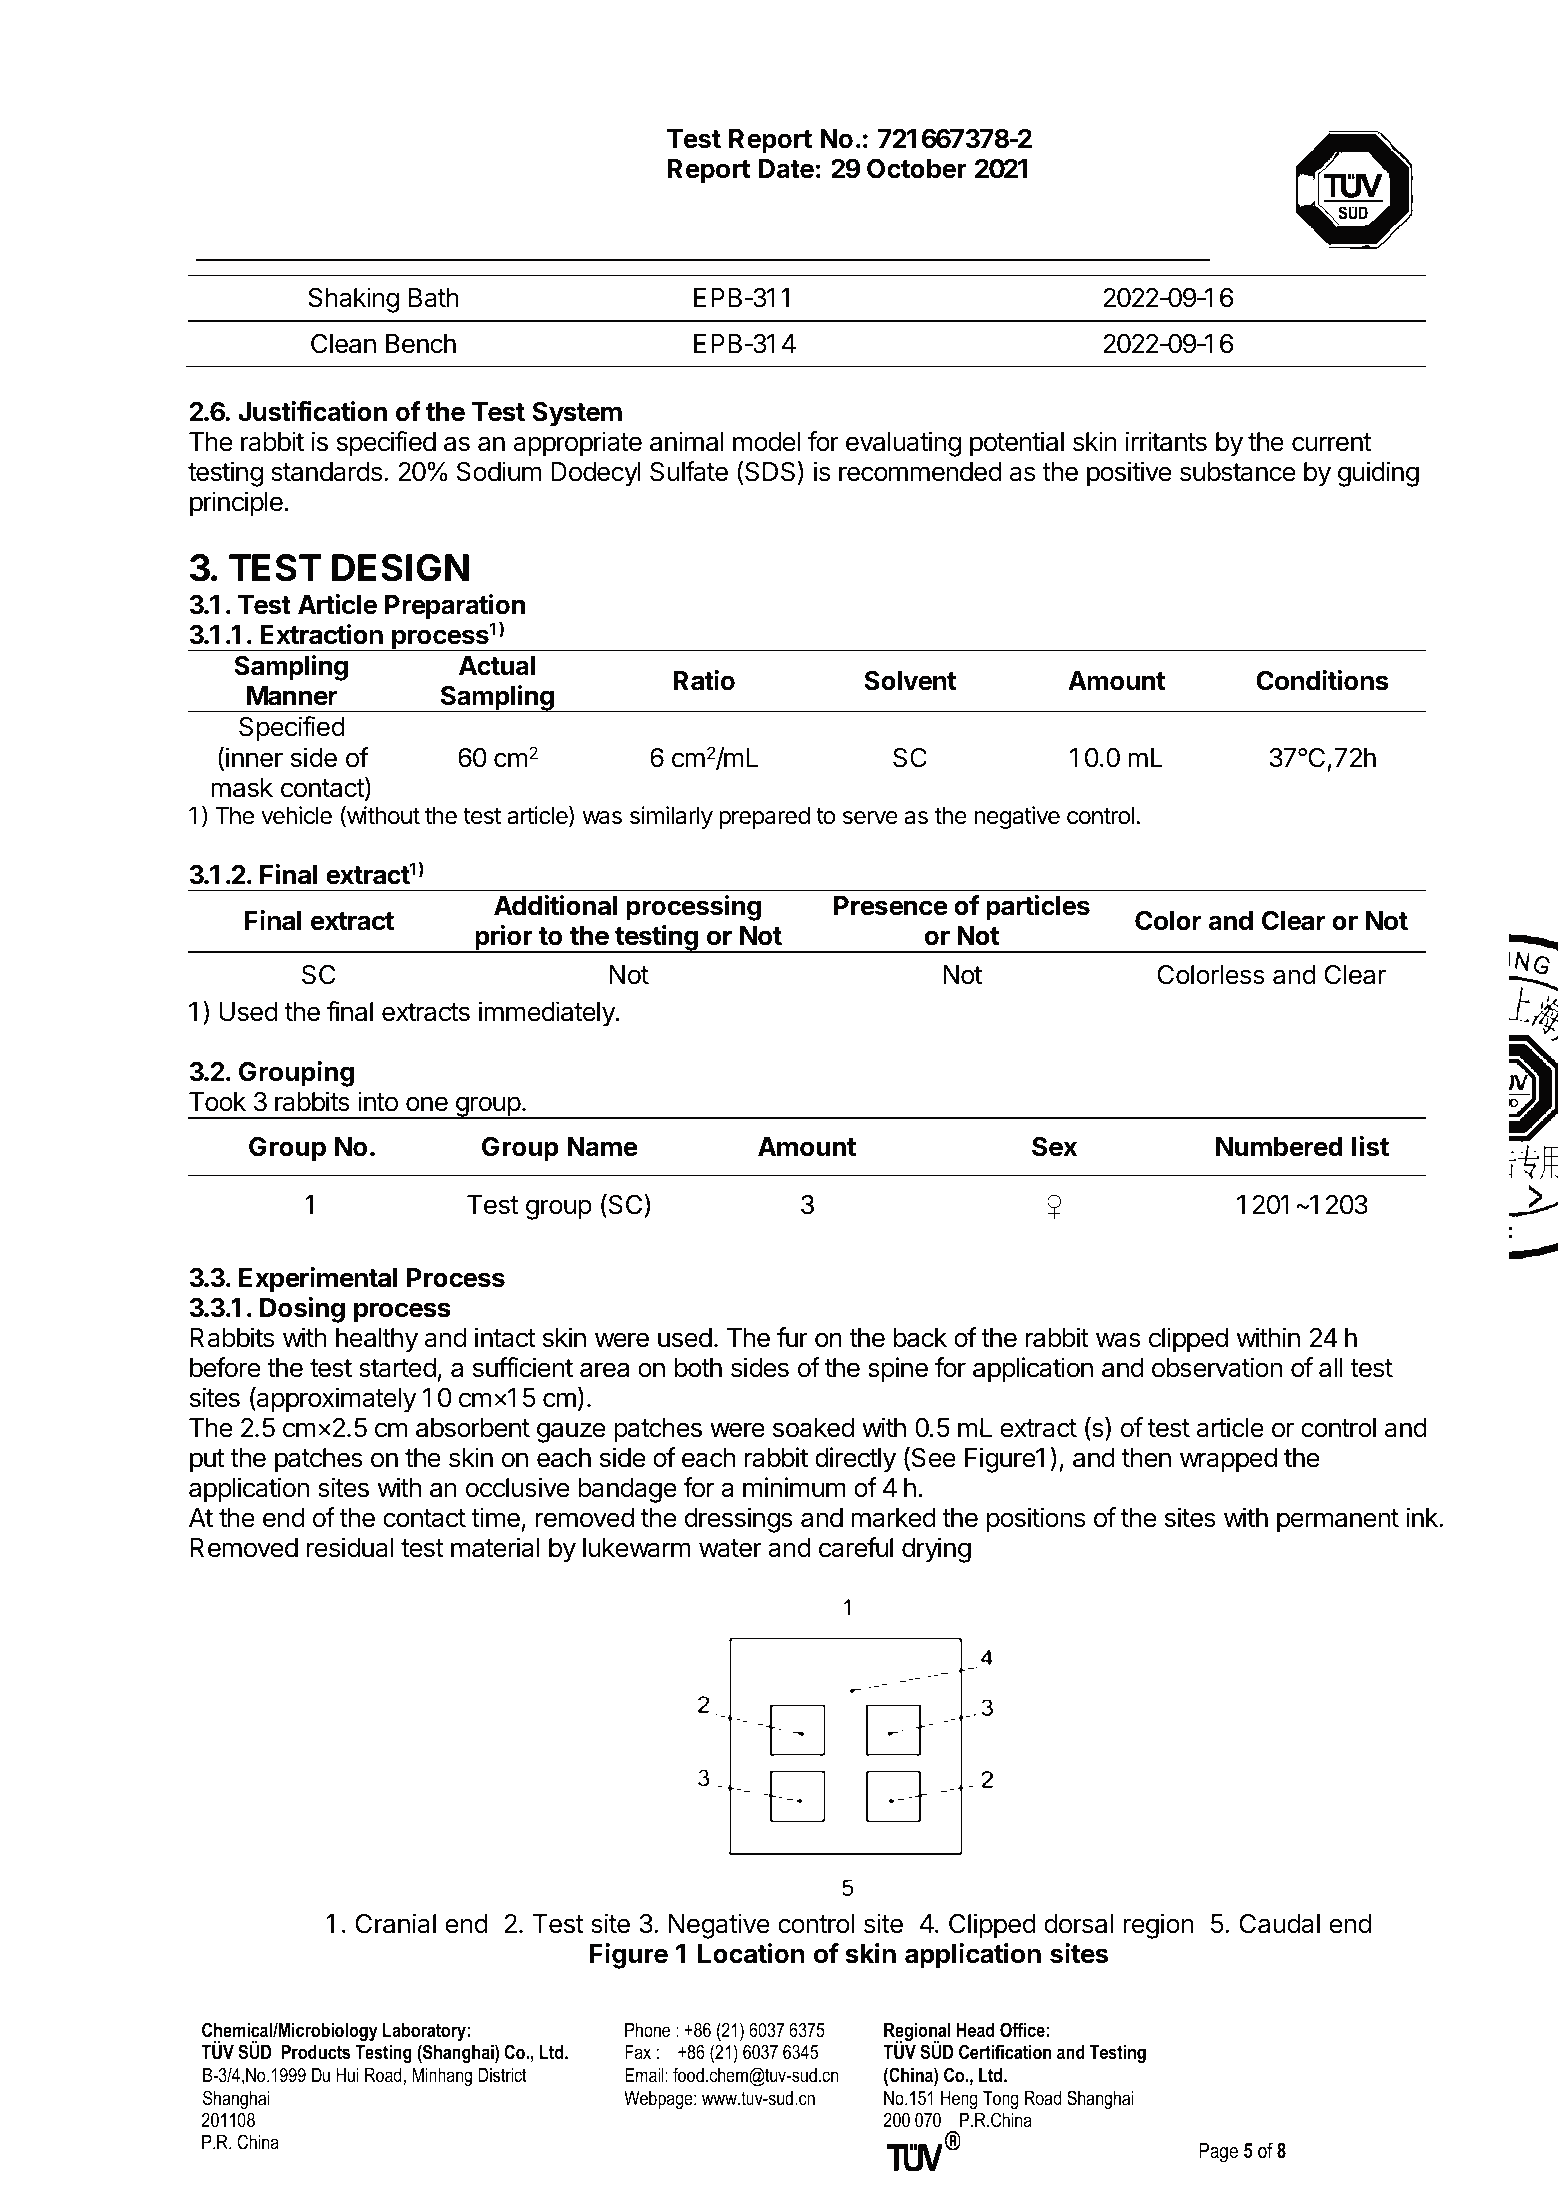 This screenshot has width=1558, height=2201. Describe the element at coordinates (378, 1101) in the screenshot. I see `into` at that location.
